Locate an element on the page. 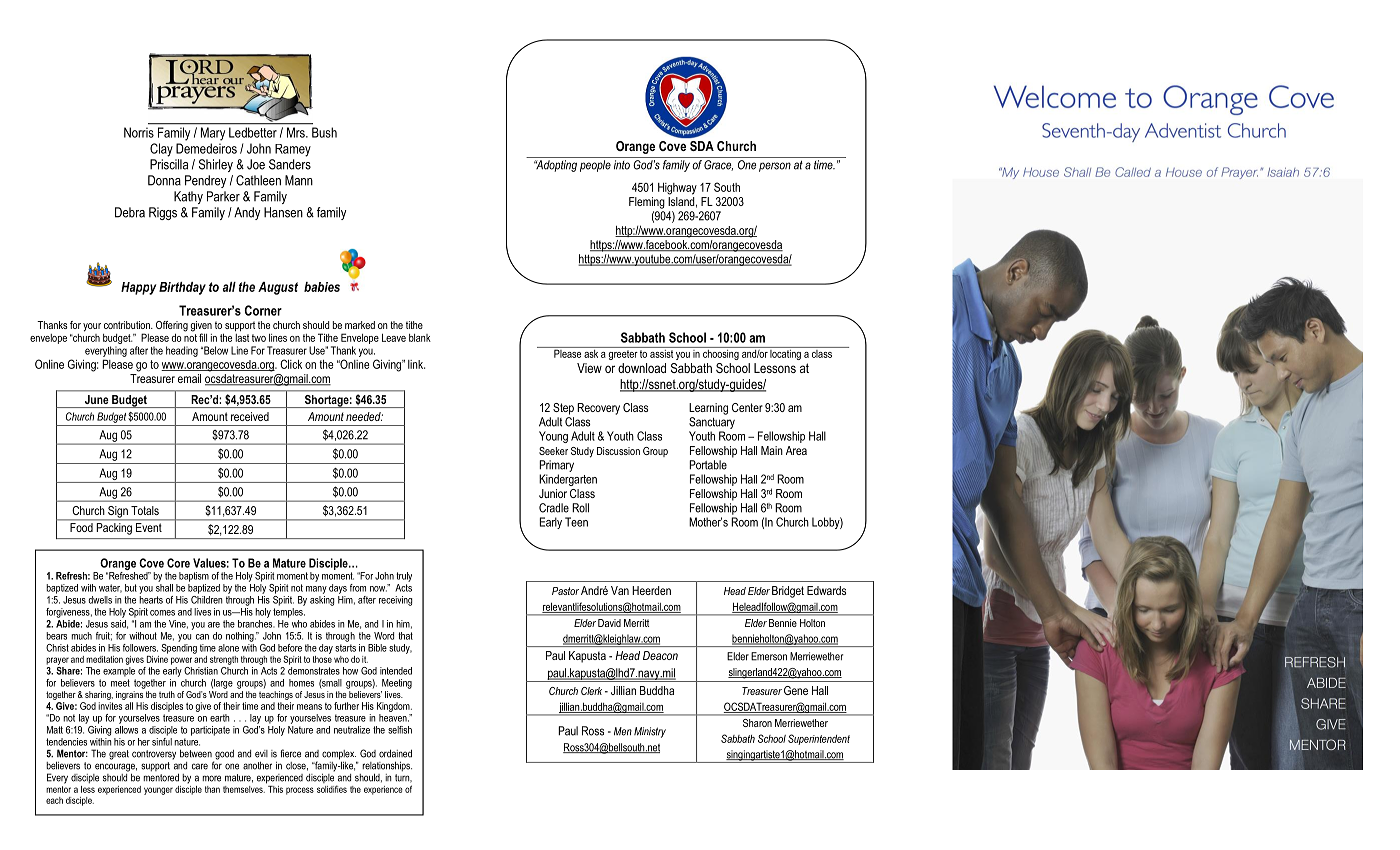  email is located at coordinates (189, 378).
